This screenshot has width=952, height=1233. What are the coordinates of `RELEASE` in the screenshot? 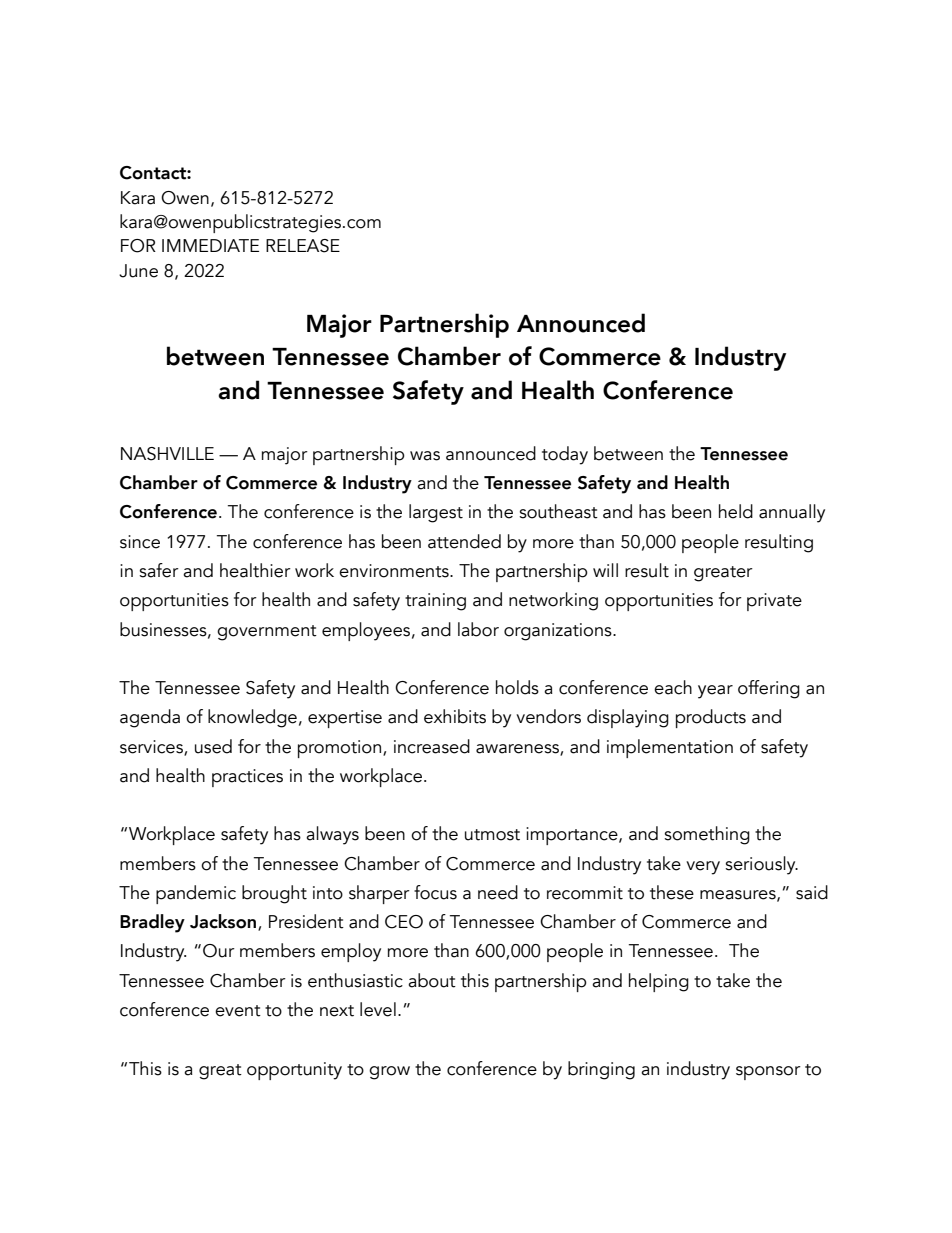 It's located at (303, 246).
